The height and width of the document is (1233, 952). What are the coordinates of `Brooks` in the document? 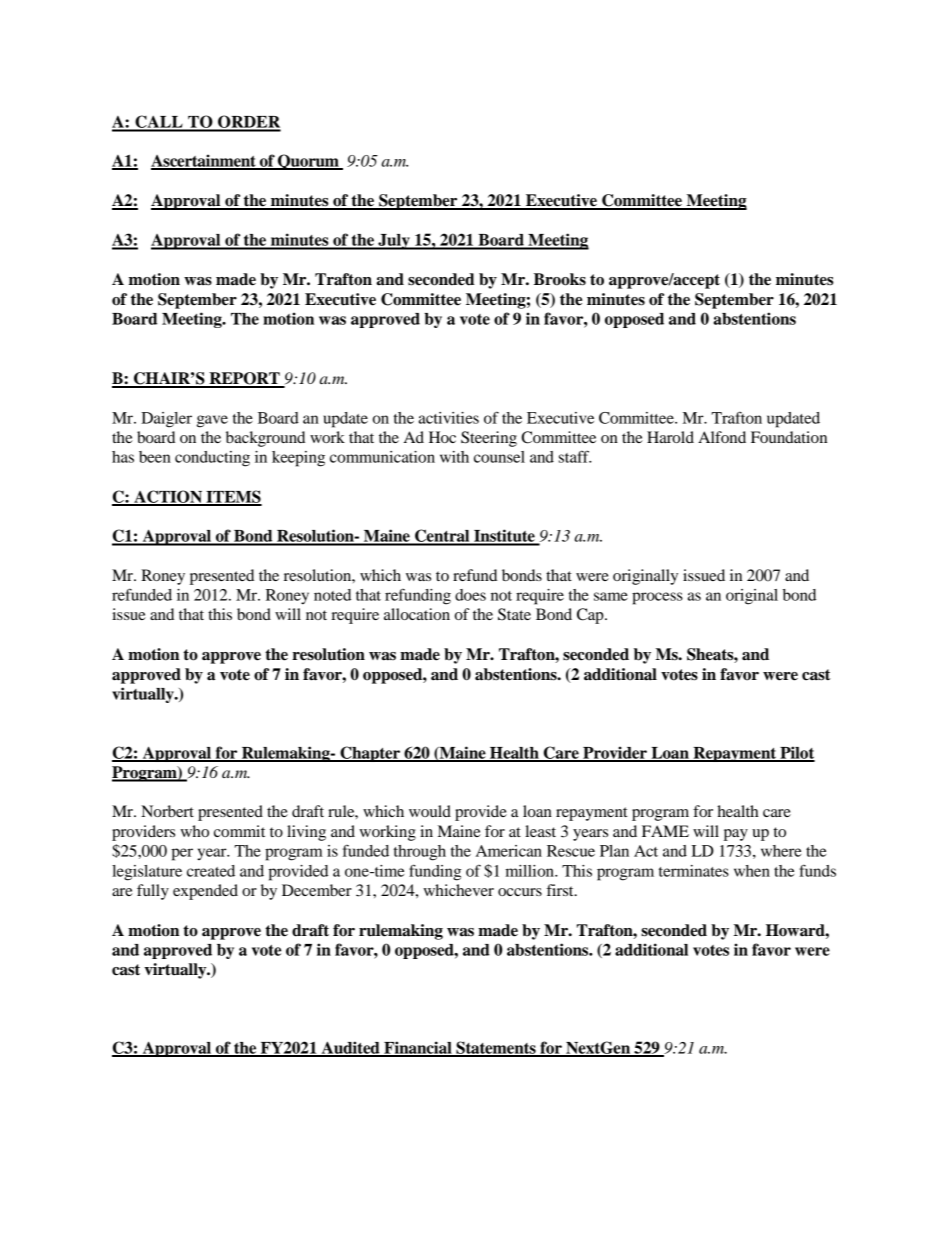 It's located at (560, 279).
